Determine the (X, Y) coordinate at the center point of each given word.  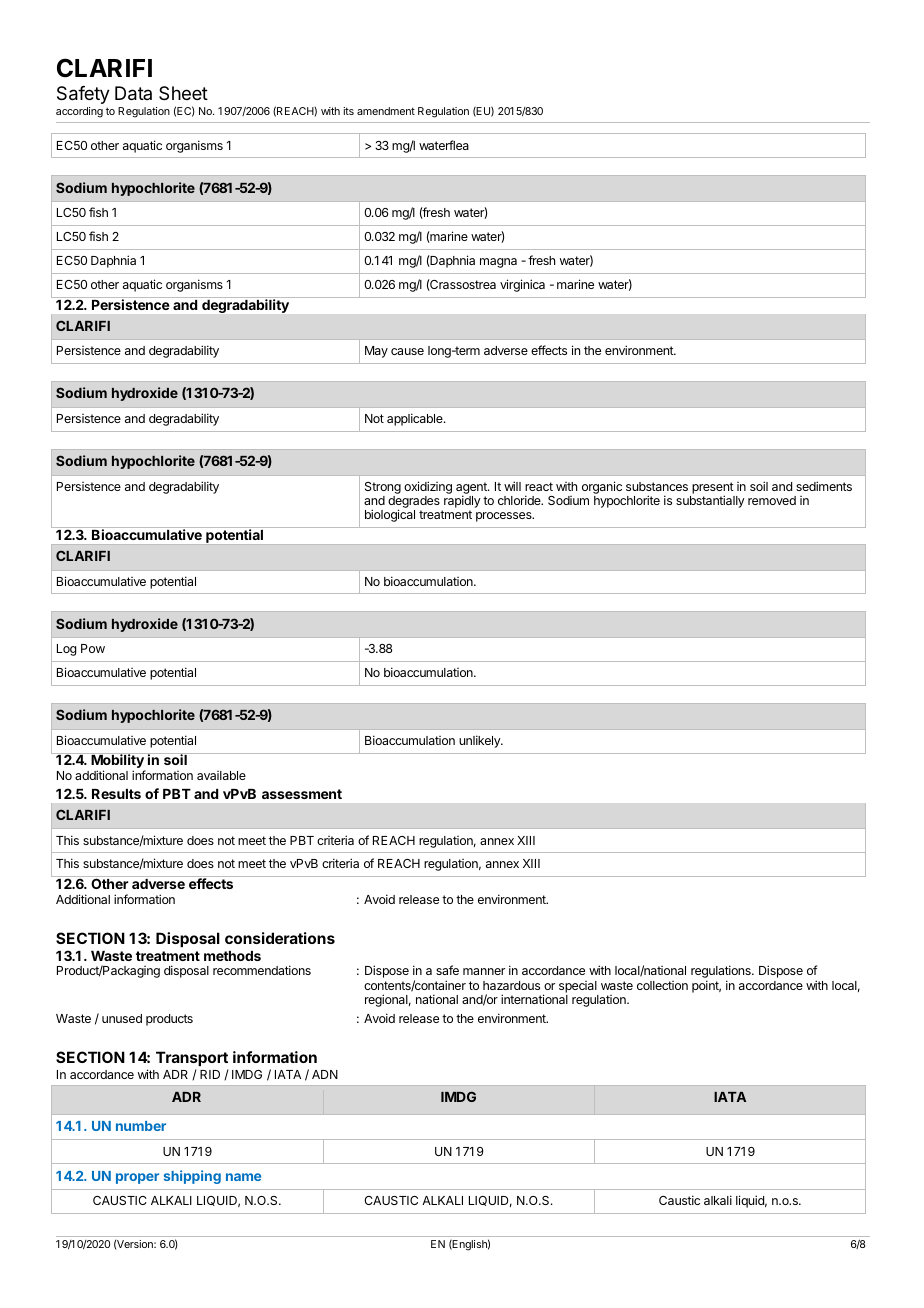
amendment (386, 111)
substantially (710, 501)
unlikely (481, 741)
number (141, 1126)
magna (498, 263)
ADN (325, 1074)
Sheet (183, 93)
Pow (93, 648)
